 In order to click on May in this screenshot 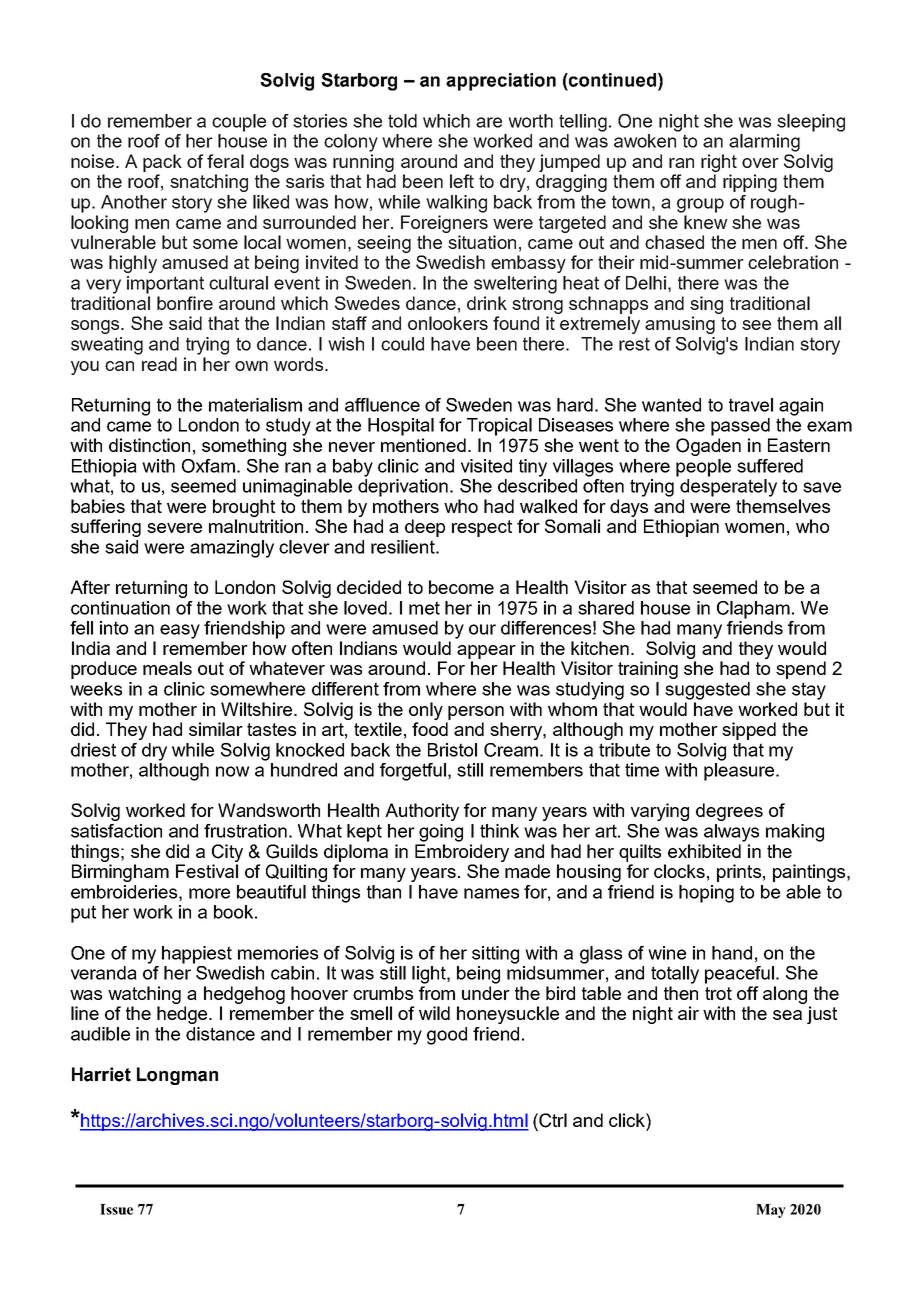, I will do `click(771, 1211)`.
